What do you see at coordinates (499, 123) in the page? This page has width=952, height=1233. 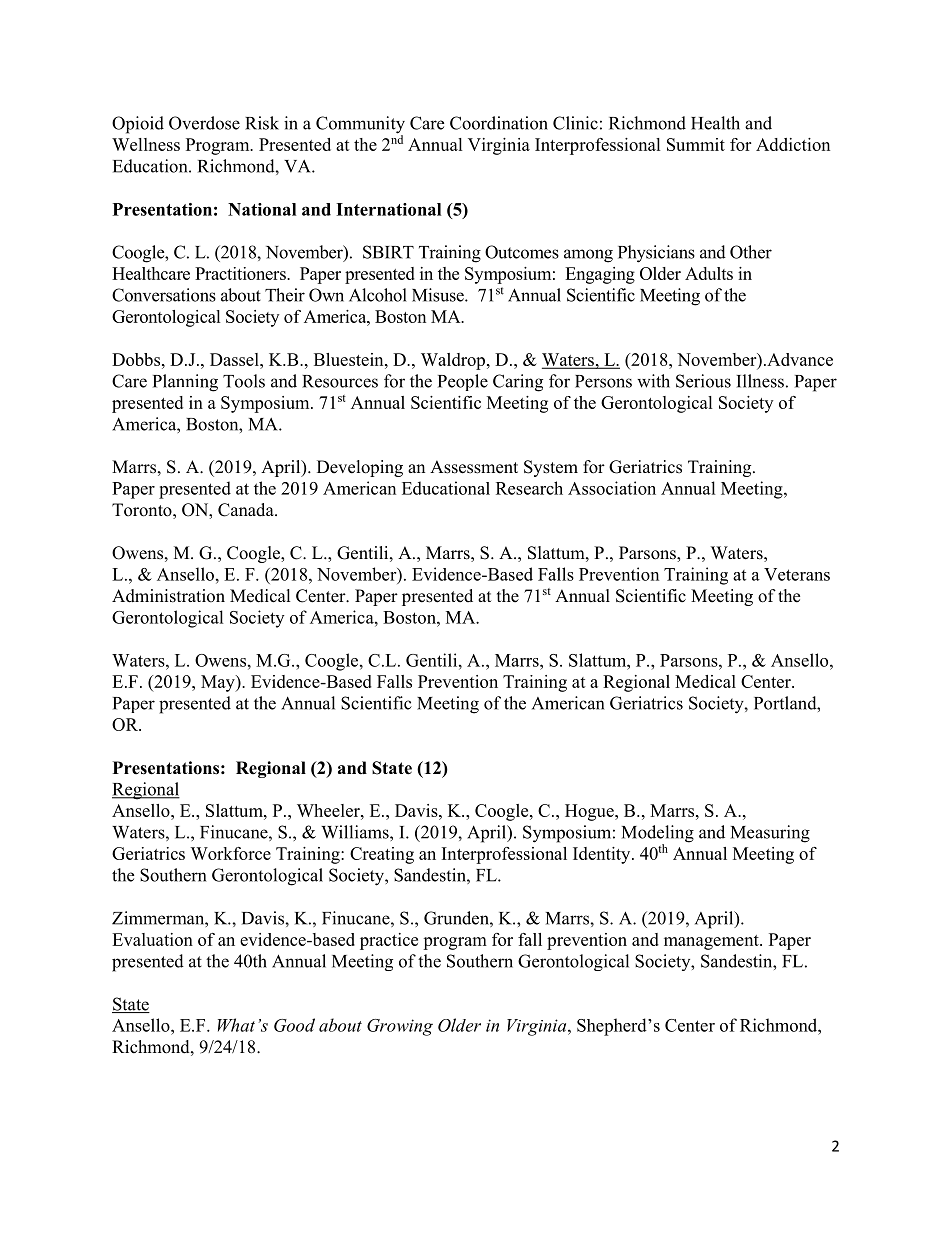 I see `Coordination` at bounding box center [499, 123].
